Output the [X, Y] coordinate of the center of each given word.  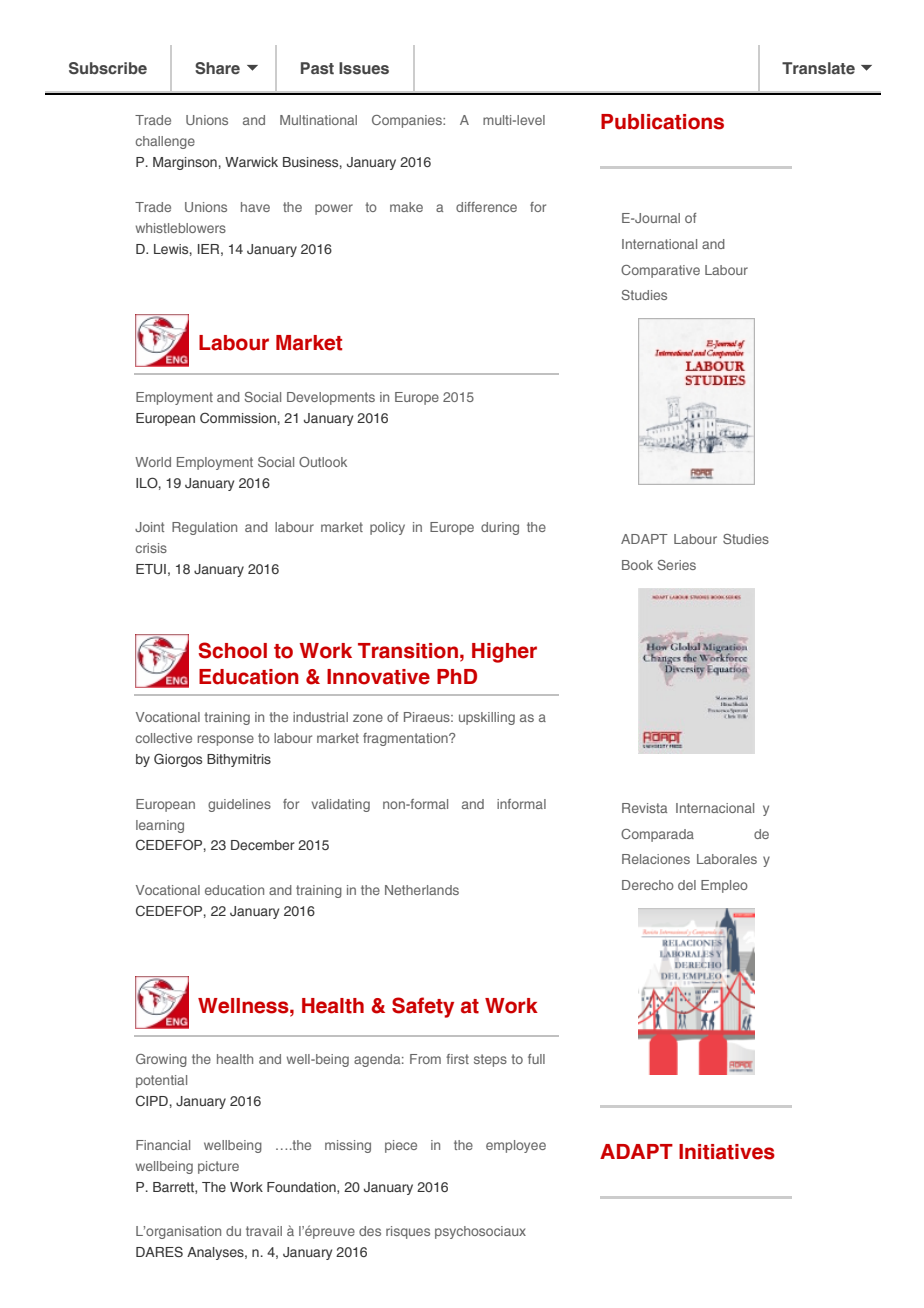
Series [676, 565]
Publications [662, 122]
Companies [408, 121]
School [233, 650]
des [370, 1231]
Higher [504, 653]
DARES [159, 1251]
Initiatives [727, 1152]
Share [217, 68]
